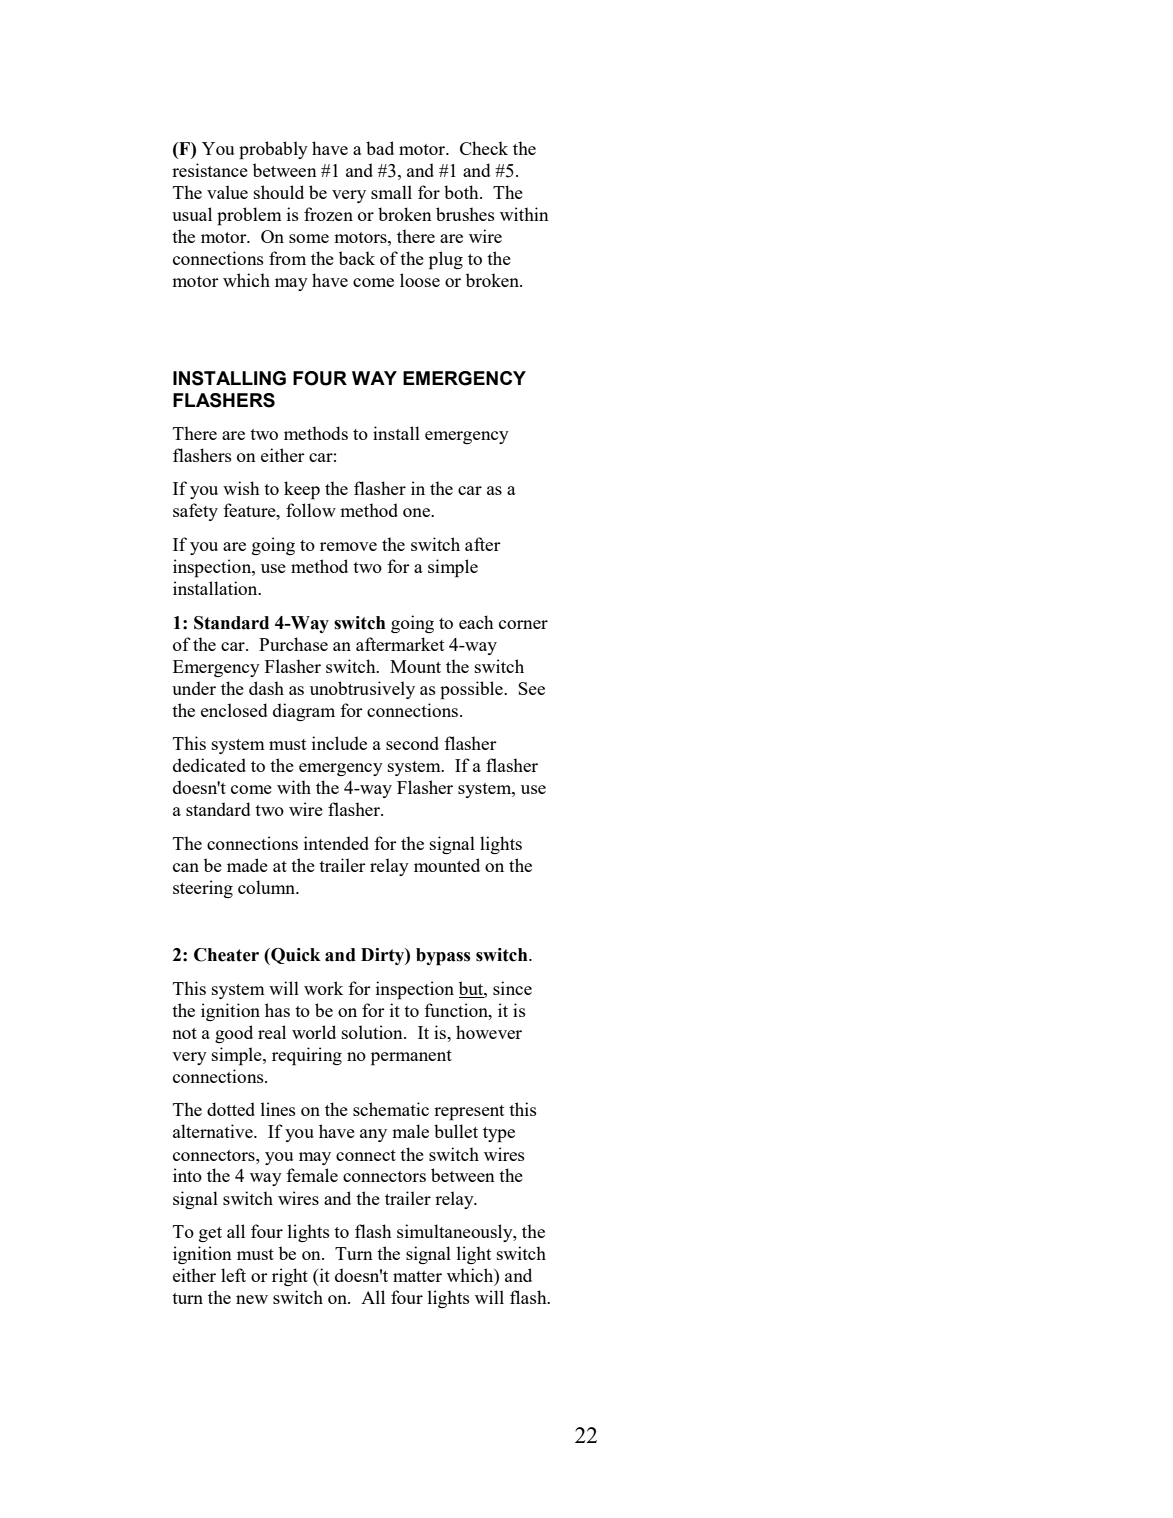  Describe the element at coordinates (336, 843) in the image. I see `intended` at that location.
